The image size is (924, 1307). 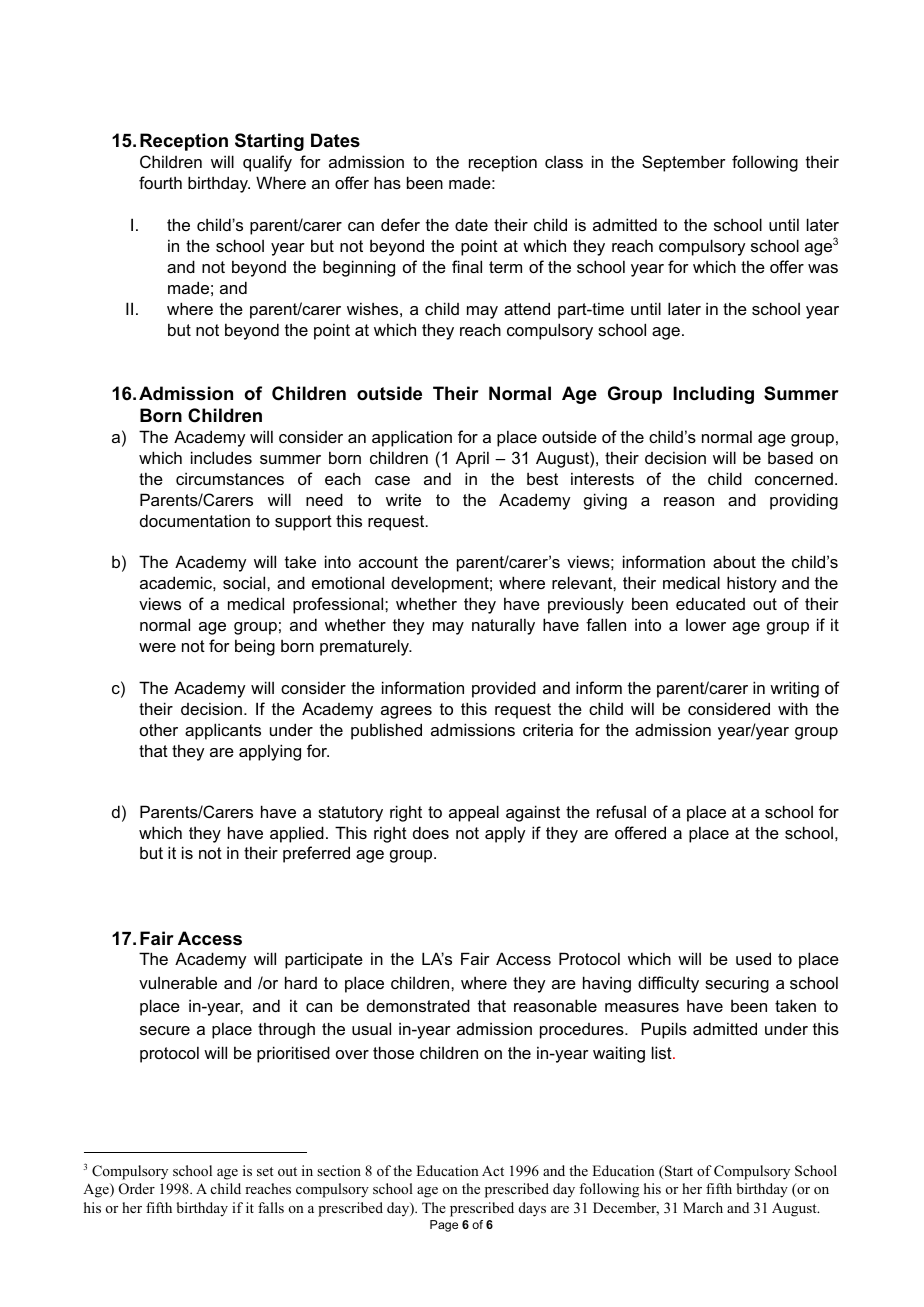 What do you see at coordinates (160, 182) in the screenshot?
I see `fourth` at bounding box center [160, 182].
